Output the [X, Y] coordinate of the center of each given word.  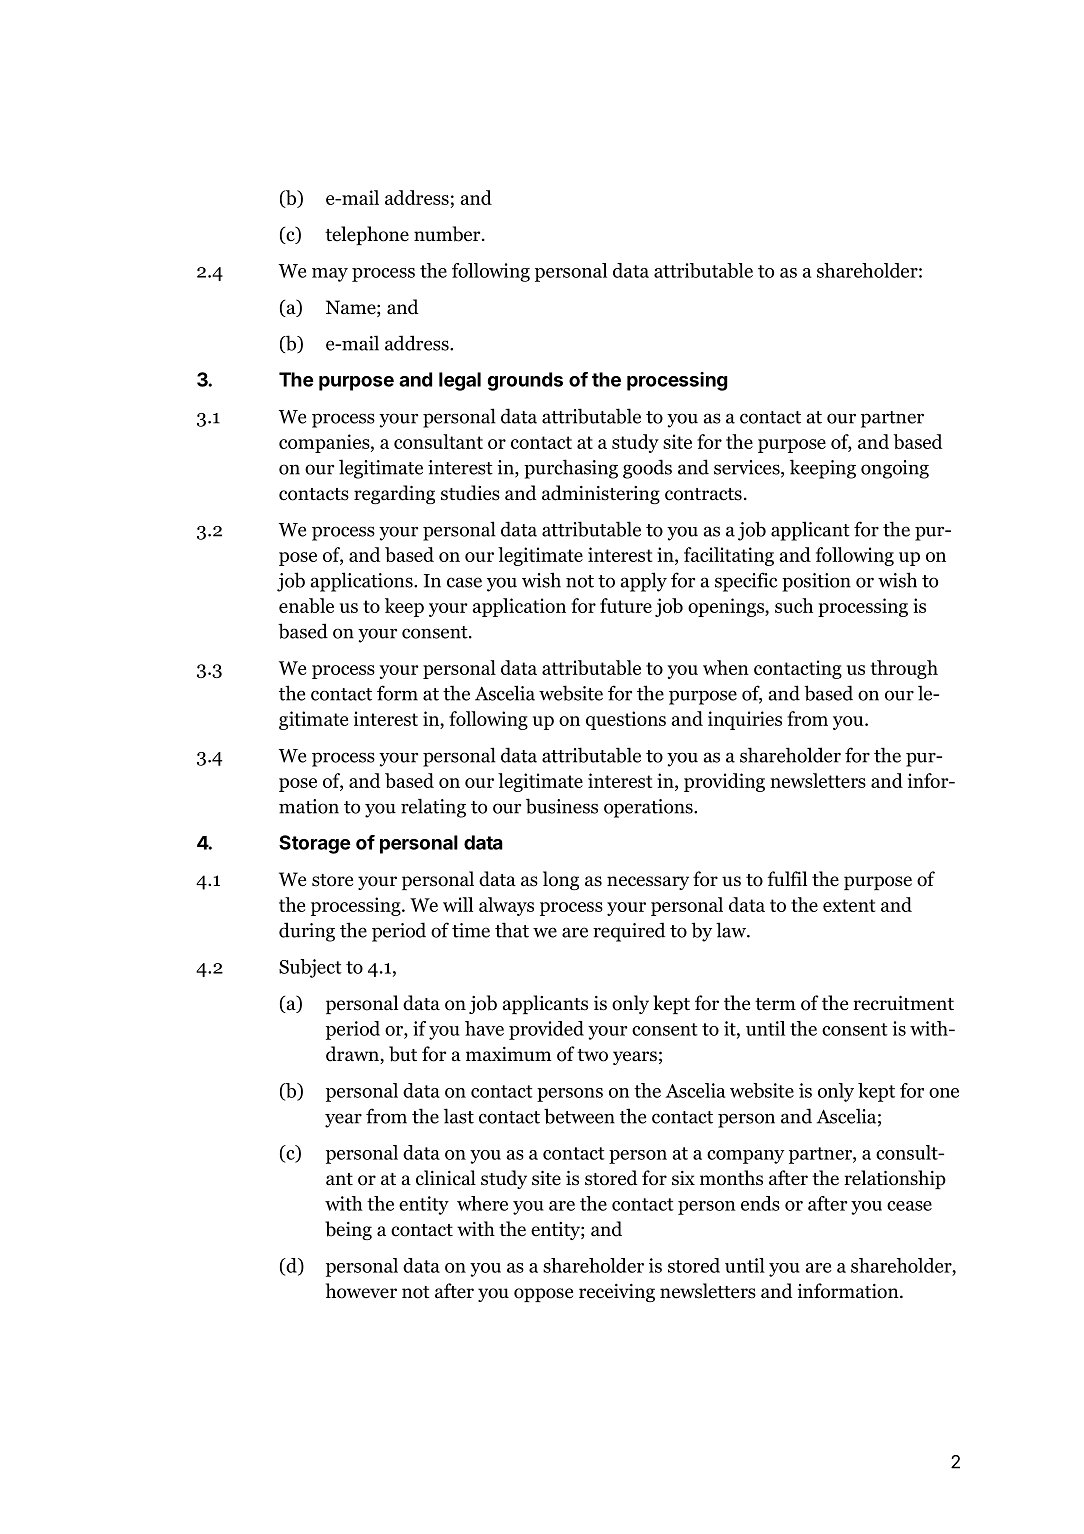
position [816, 582]
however [361, 1291]
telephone [367, 235]
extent [849, 905]
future [626, 605]
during [307, 932]
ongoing [895, 469]
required [629, 932]
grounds [525, 381]
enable [306, 605]
